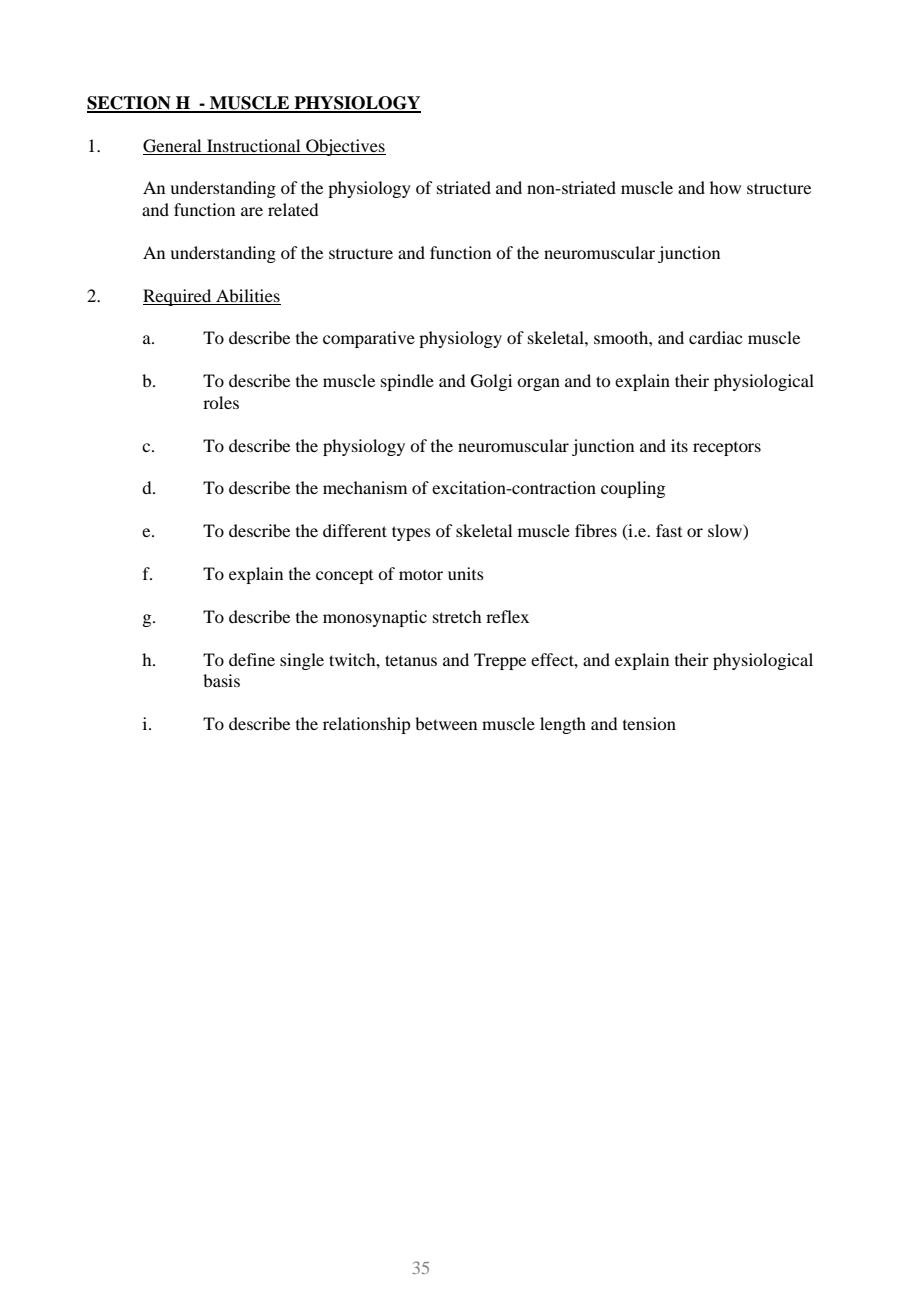 This screenshot has width=924, height=1308. I want to click on roles, so click(221, 402).
